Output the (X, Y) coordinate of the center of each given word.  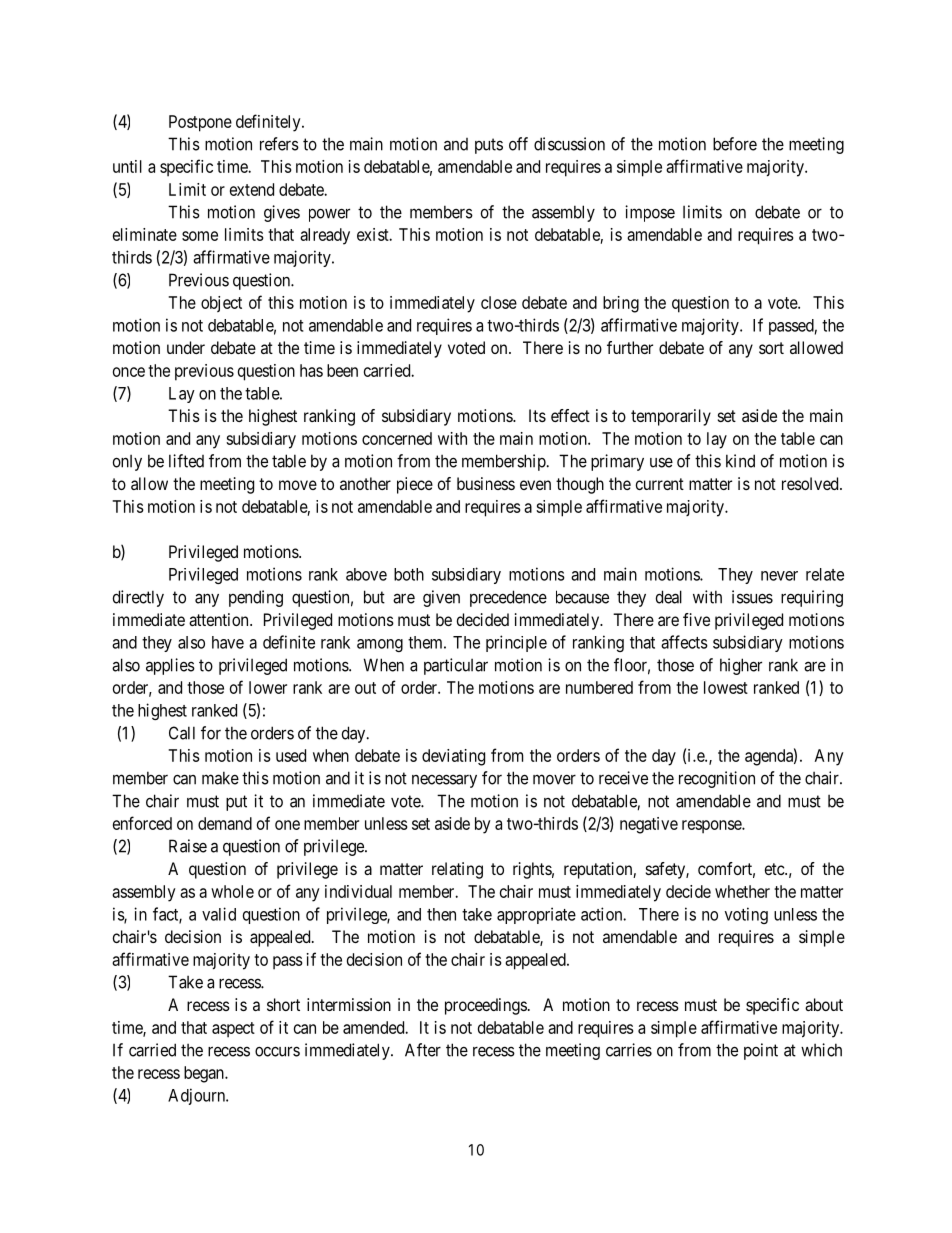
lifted (186, 461)
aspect (233, 1030)
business (486, 483)
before (735, 144)
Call (182, 733)
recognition (717, 779)
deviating (453, 757)
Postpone (200, 123)
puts (489, 146)
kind (740, 461)
